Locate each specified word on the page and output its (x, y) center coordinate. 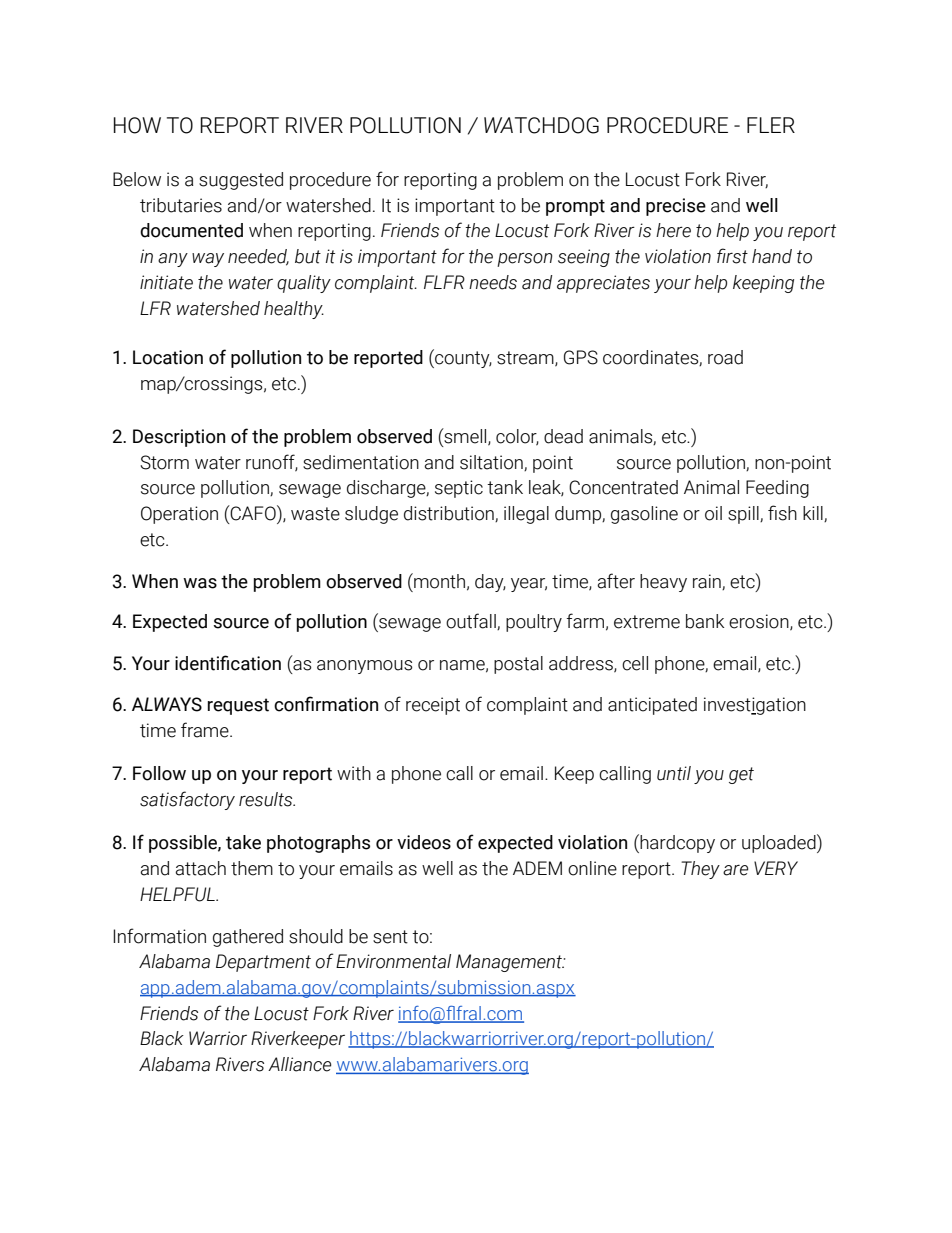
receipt (433, 706)
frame (206, 730)
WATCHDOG (541, 125)
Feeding (777, 489)
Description (179, 438)
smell (465, 436)
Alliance (299, 1064)
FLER (771, 125)
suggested (241, 181)
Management (510, 963)
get (741, 775)
